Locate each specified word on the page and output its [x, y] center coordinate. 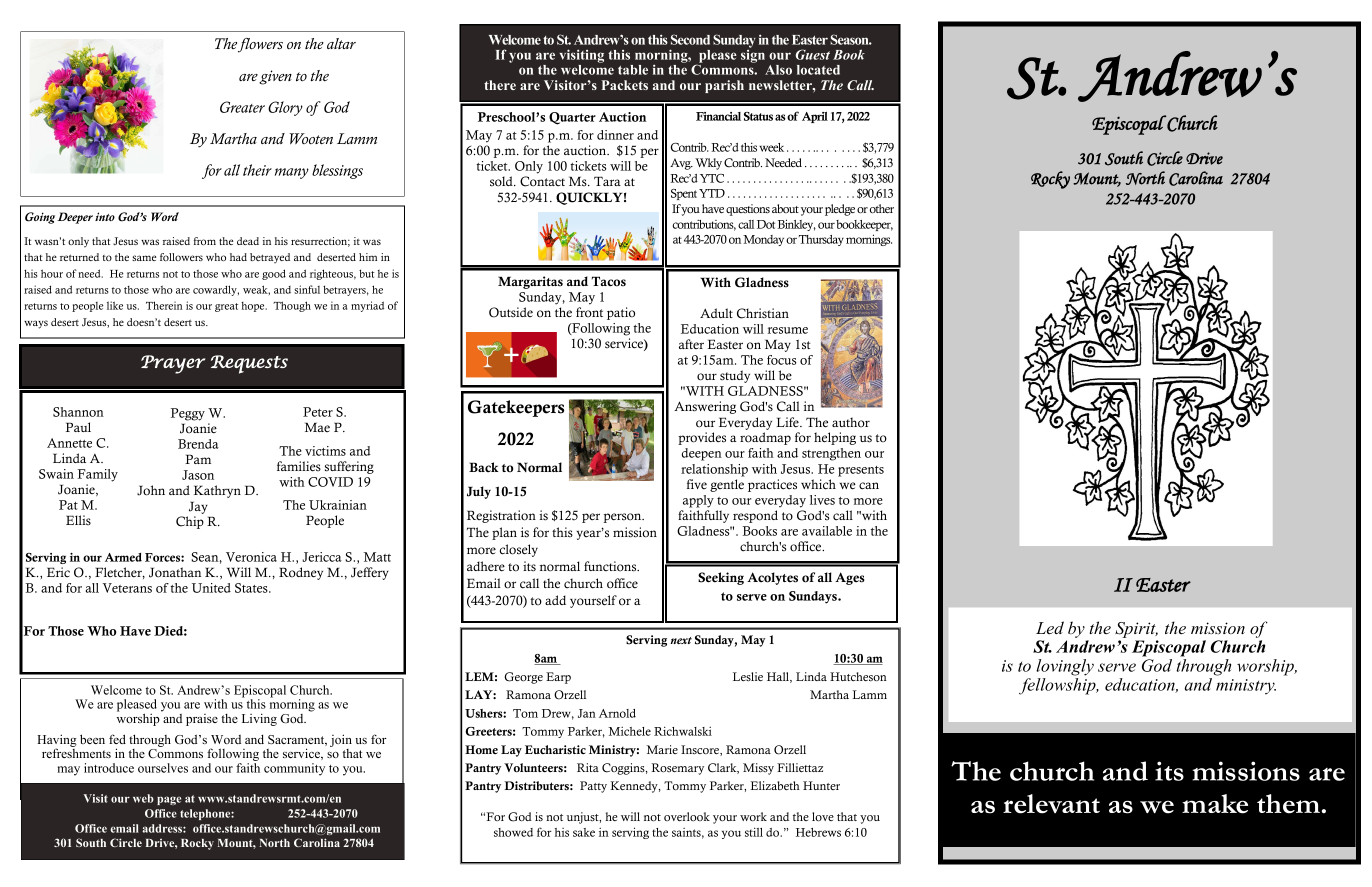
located [818, 70]
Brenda [198, 444]
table [633, 70]
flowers [260, 45]
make [1215, 804]
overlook [687, 816]
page [169, 800]
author [851, 422]
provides [702, 438]
